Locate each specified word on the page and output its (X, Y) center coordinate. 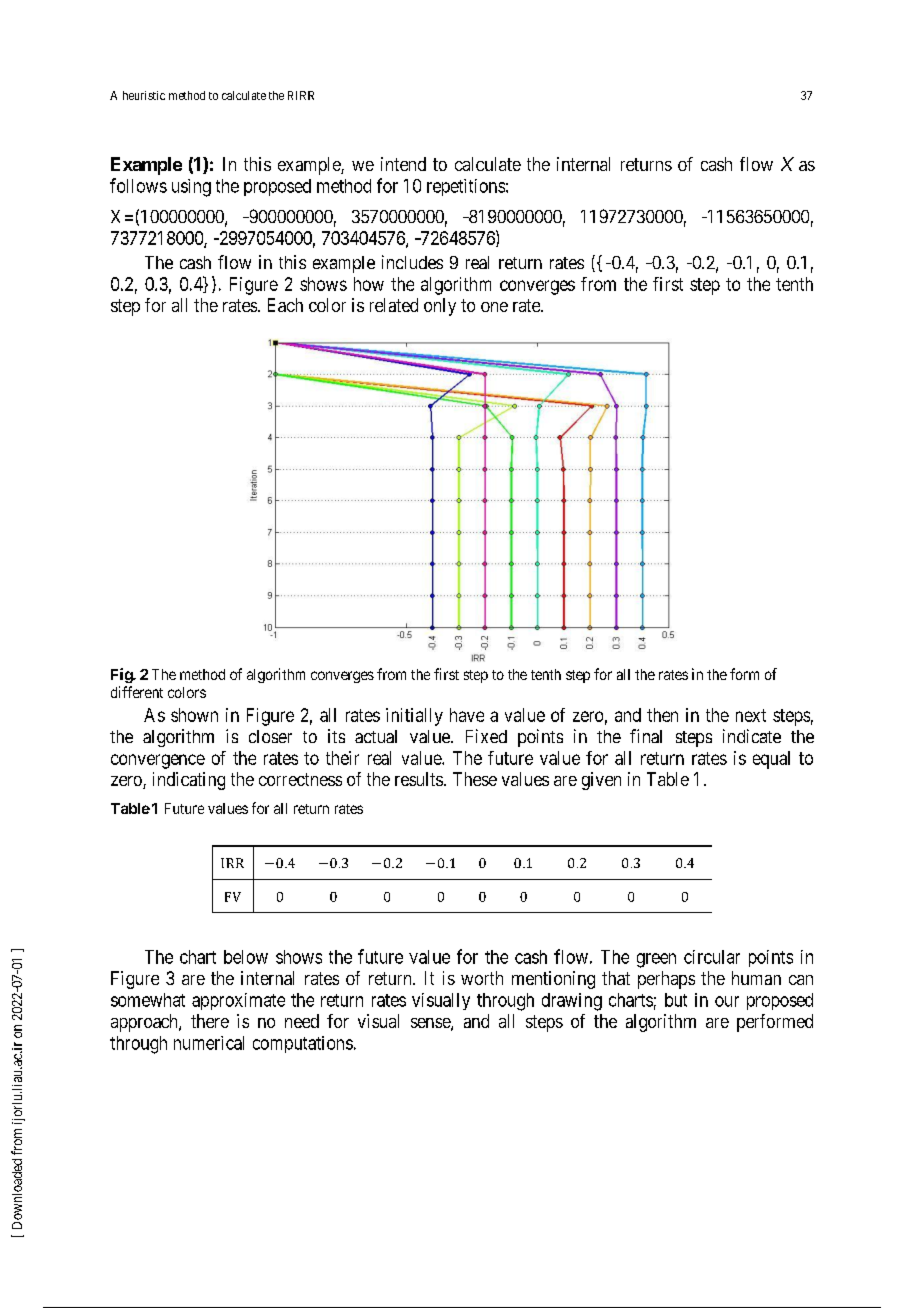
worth (482, 978)
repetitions (466, 187)
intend (403, 164)
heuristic (144, 95)
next (751, 715)
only (440, 307)
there (210, 1021)
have (467, 715)
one (494, 307)
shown (194, 715)
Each (285, 305)
